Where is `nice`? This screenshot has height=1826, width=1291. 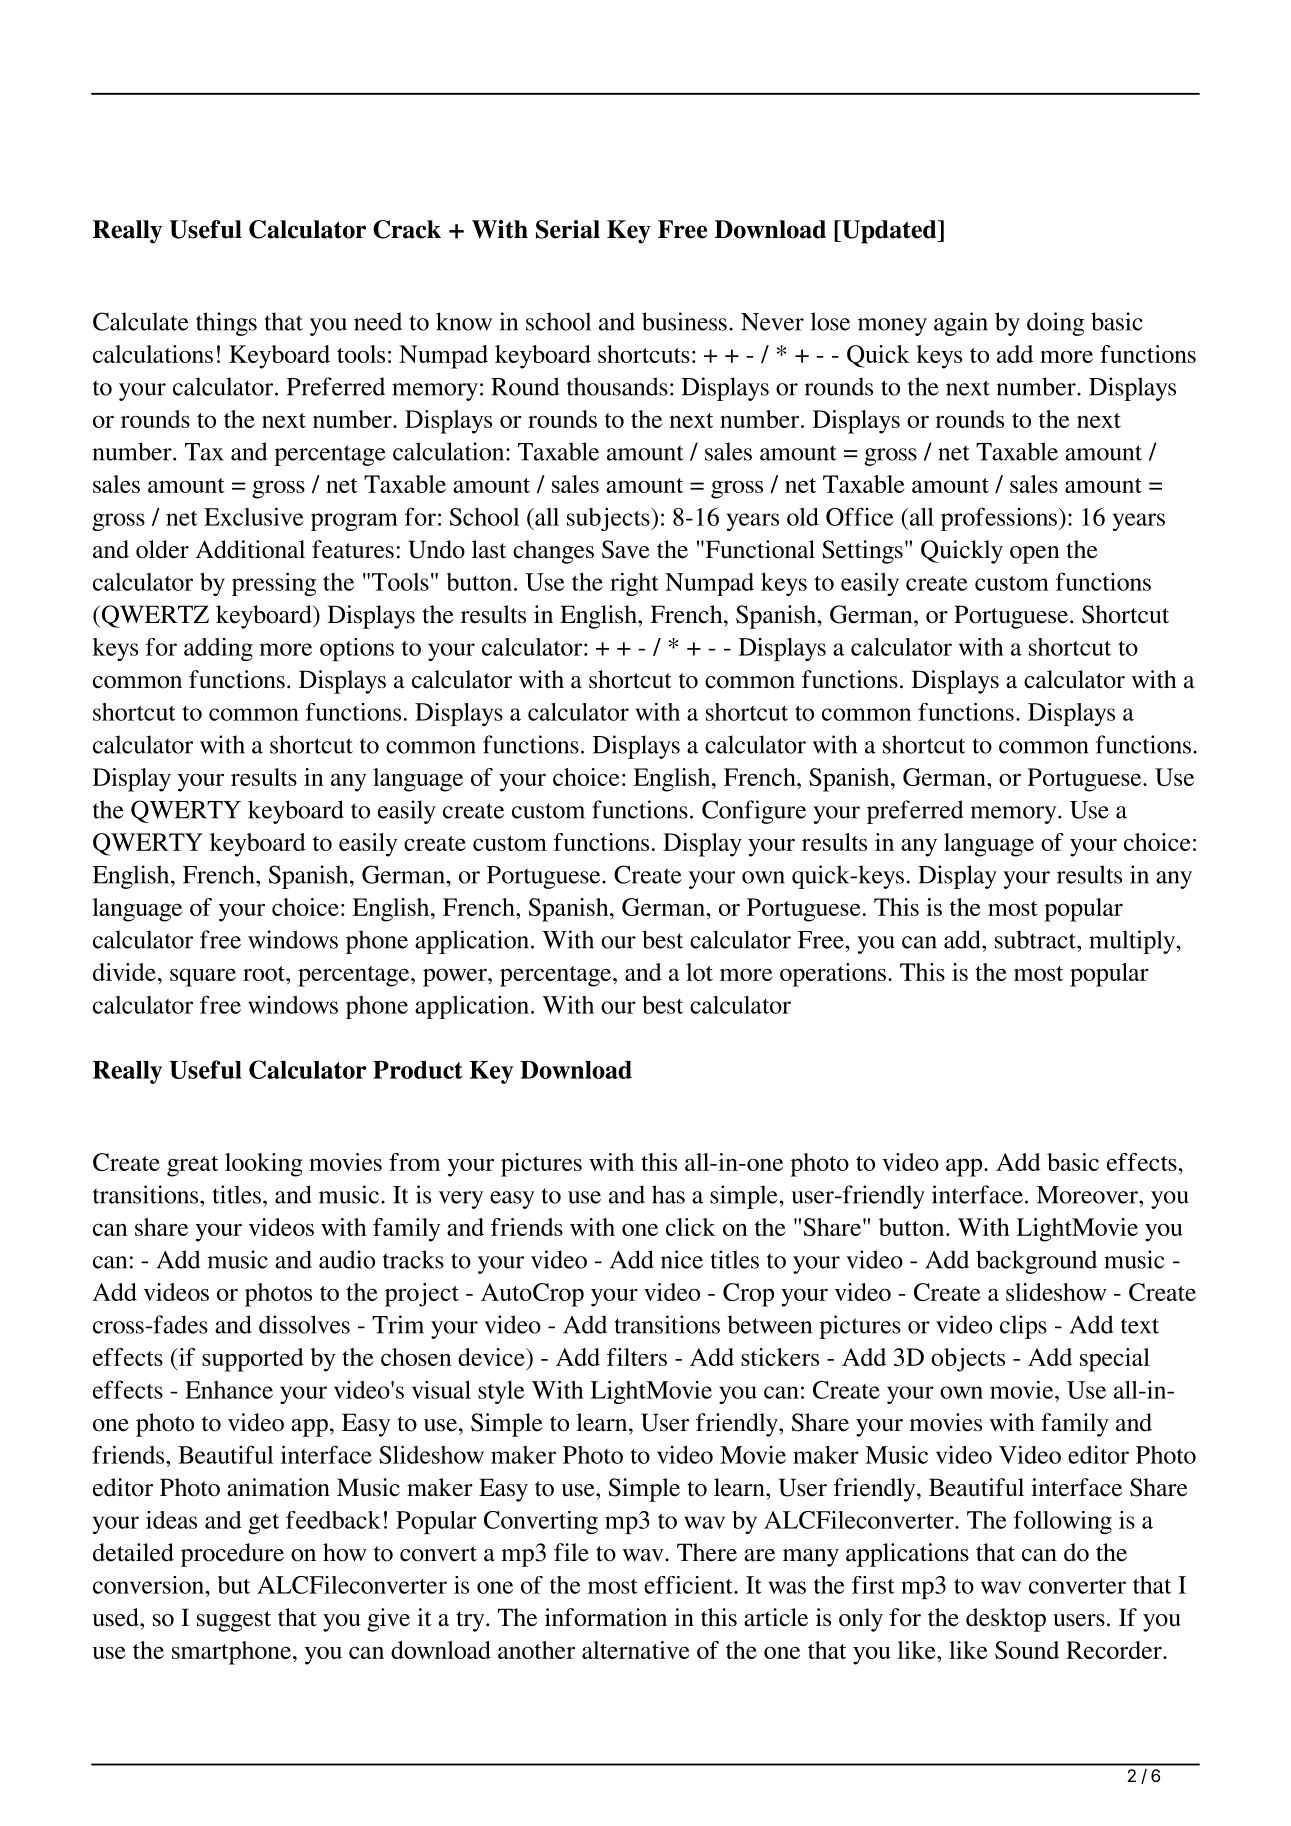 nice is located at coordinates (682, 1259).
